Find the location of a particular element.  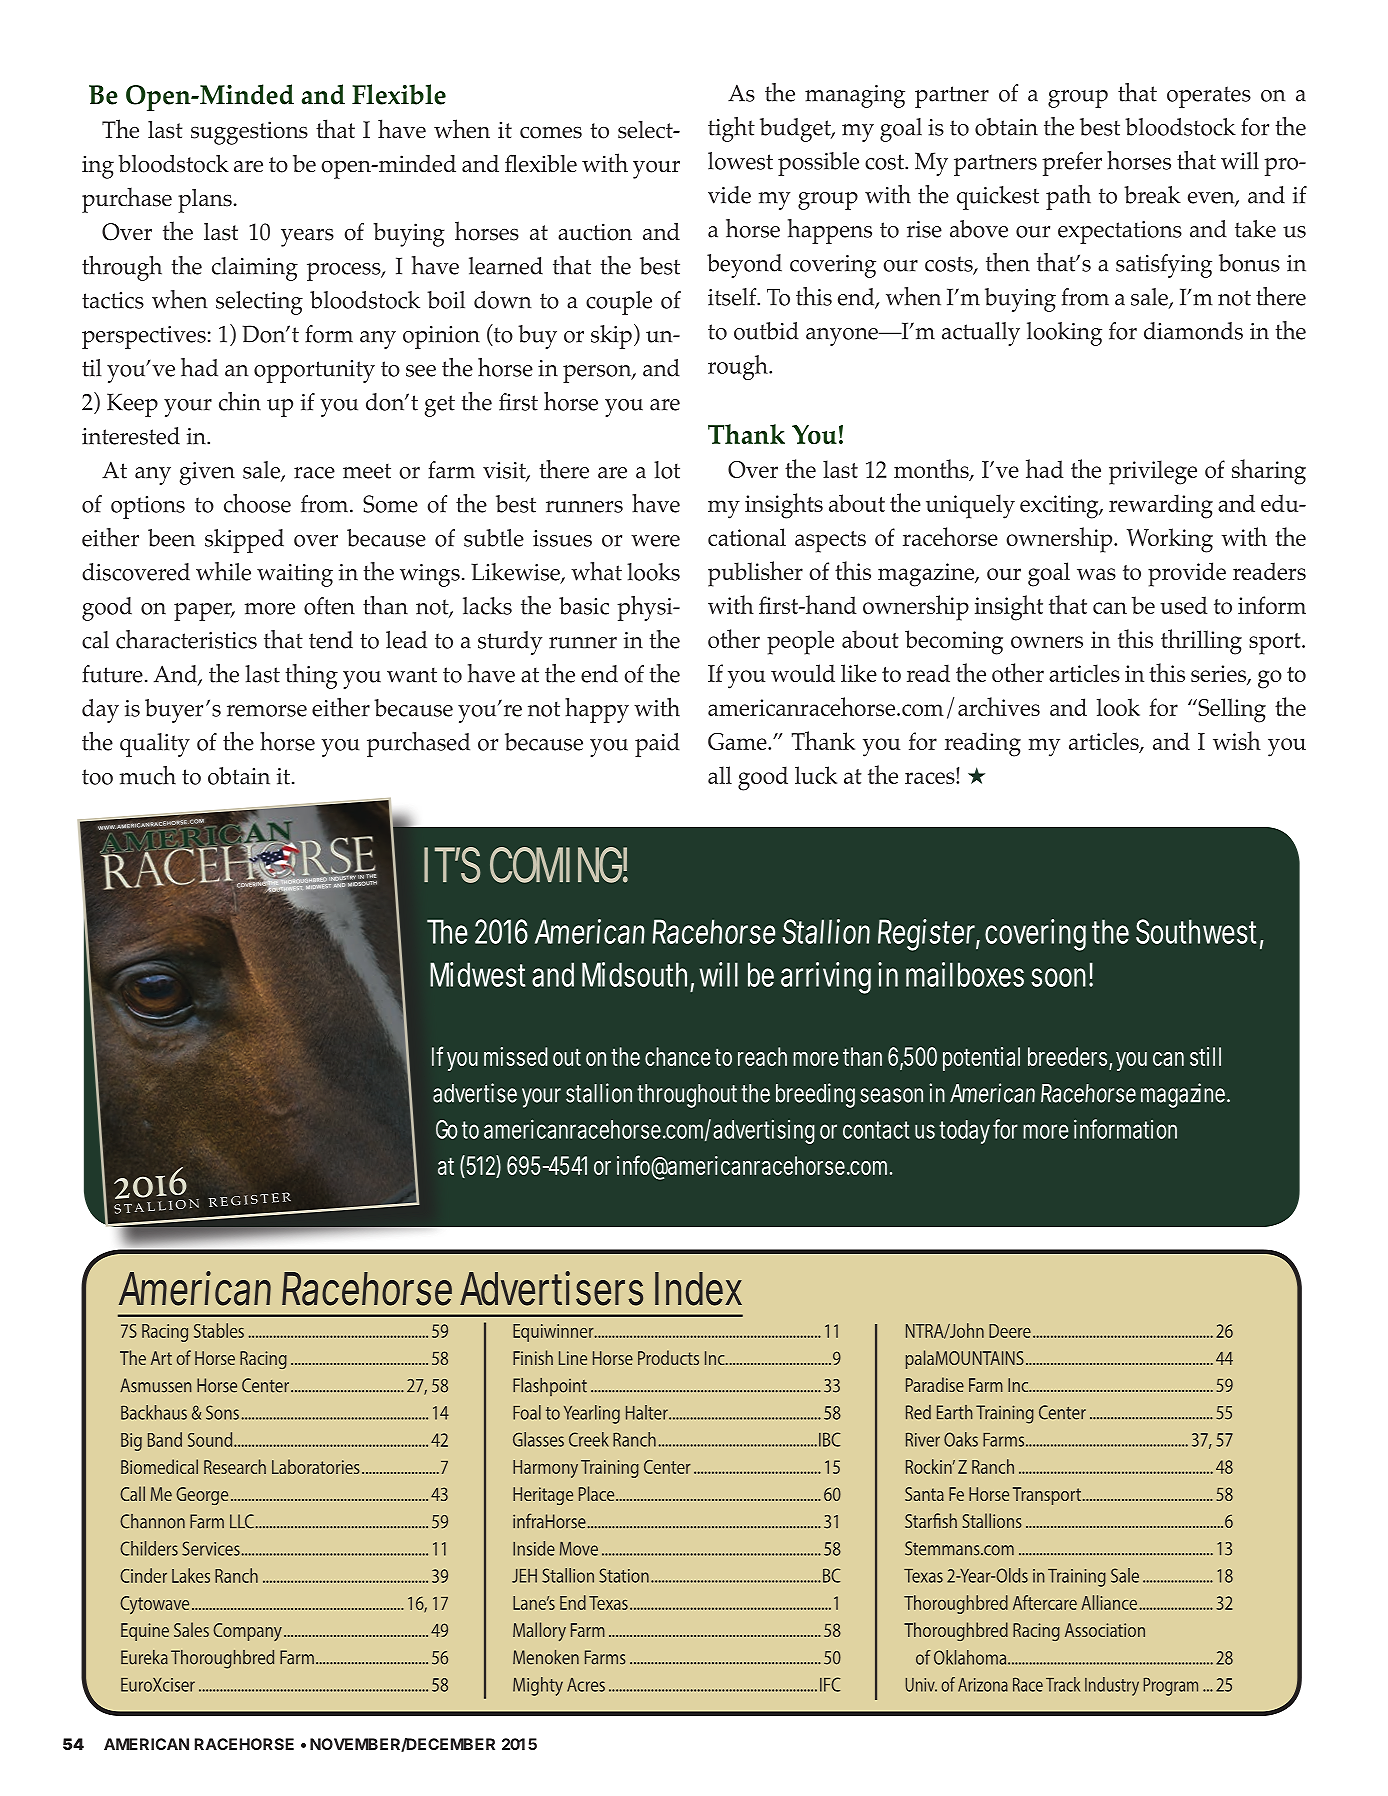

arriving is located at coordinates (826, 978).
